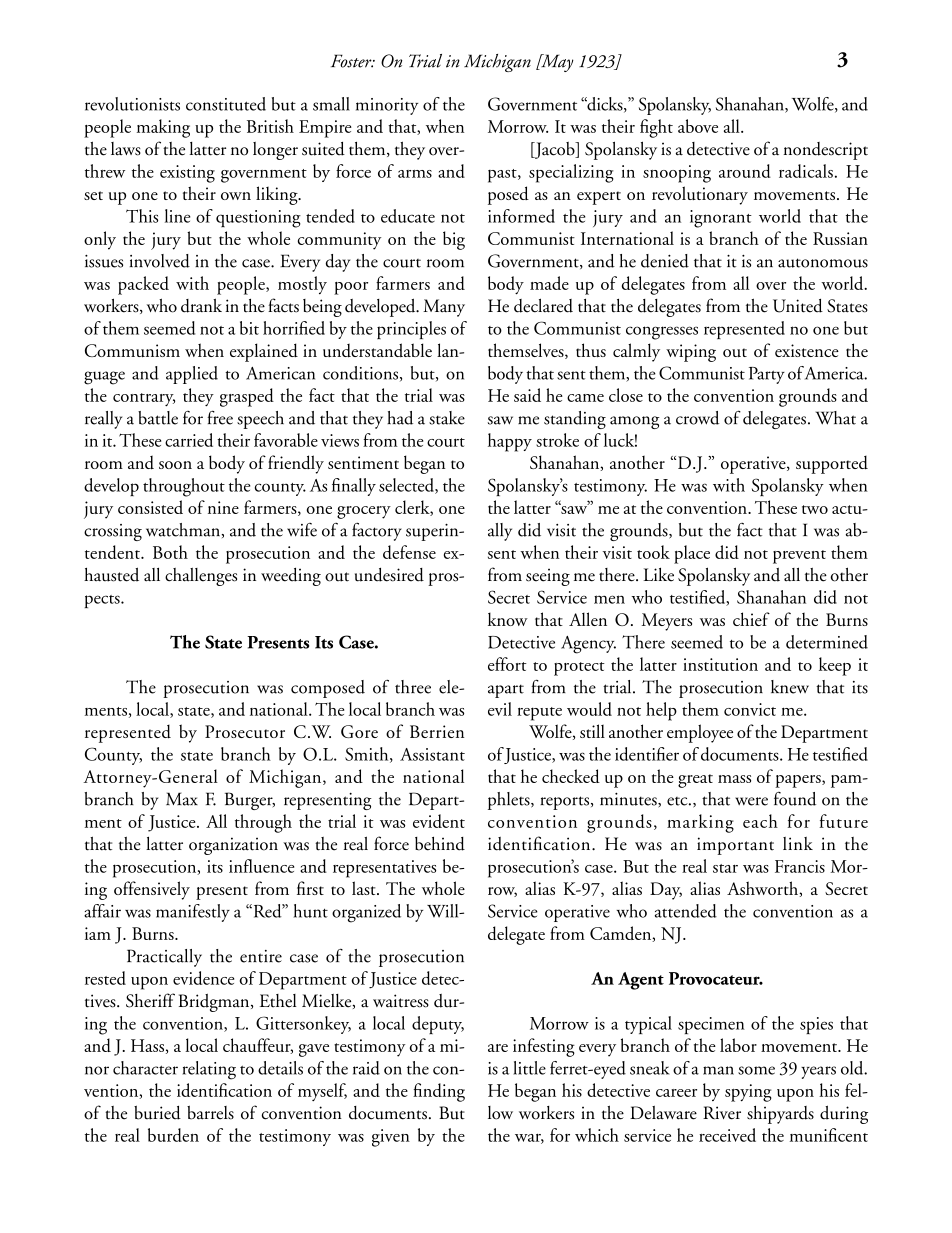 The height and width of the document is (1233, 952). I want to click on know, so click(508, 619).
